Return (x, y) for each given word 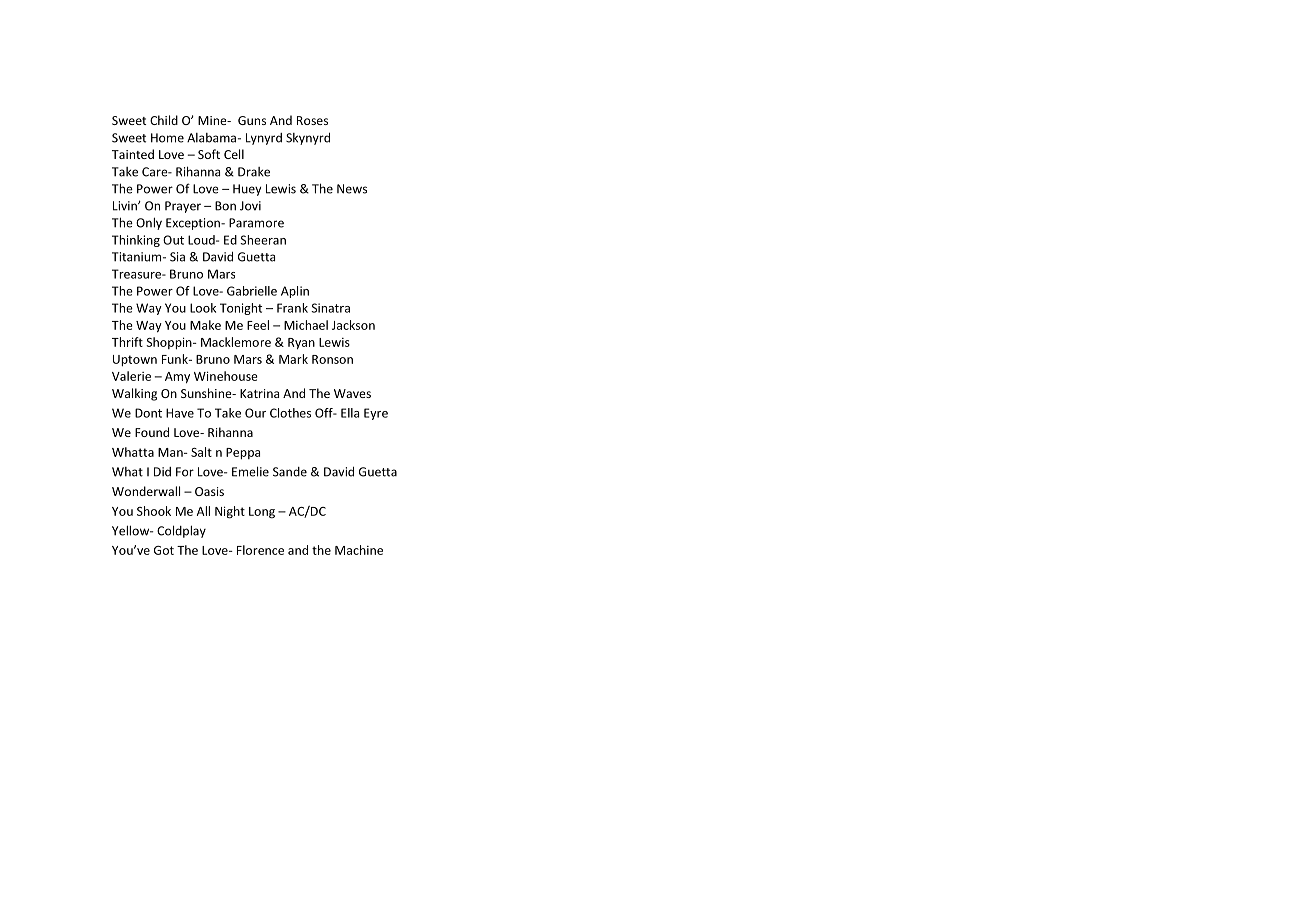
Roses (312, 120)
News (352, 189)
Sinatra (330, 308)
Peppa (243, 454)
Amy (177, 377)
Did (162, 472)
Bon (225, 206)
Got (164, 550)
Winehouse (226, 376)
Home (167, 138)
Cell (234, 154)
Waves (352, 393)
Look (203, 308)
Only (149, 223)
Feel (258, 325)
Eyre (376, 414)
